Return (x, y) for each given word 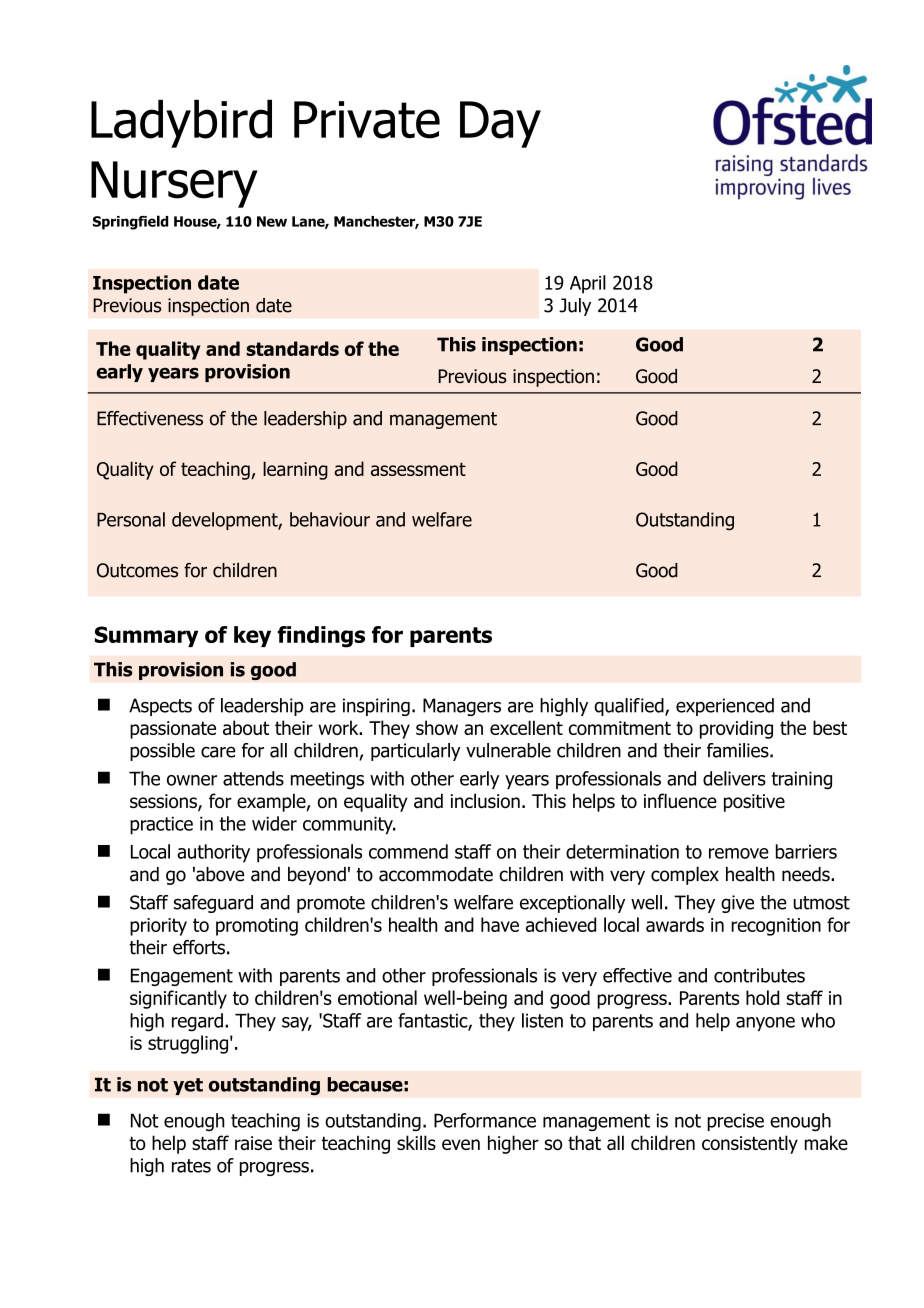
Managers (462, 707)
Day (500, 124)
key (252, 636)
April (588, 284)
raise (253, 1143)
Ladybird (181, 123)
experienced (725, 707)
